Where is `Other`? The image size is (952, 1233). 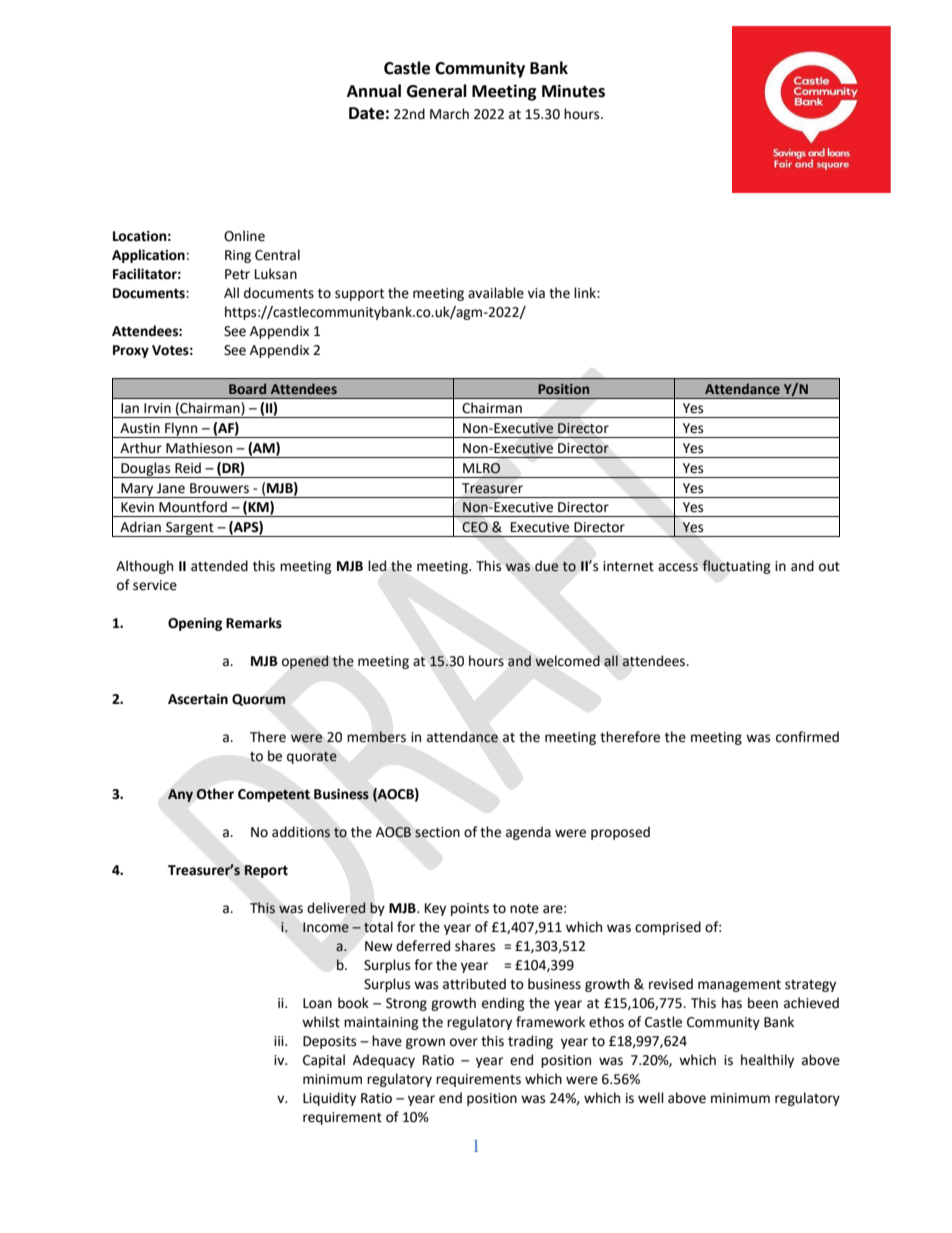
Other is located at coordinates (215, 794).
